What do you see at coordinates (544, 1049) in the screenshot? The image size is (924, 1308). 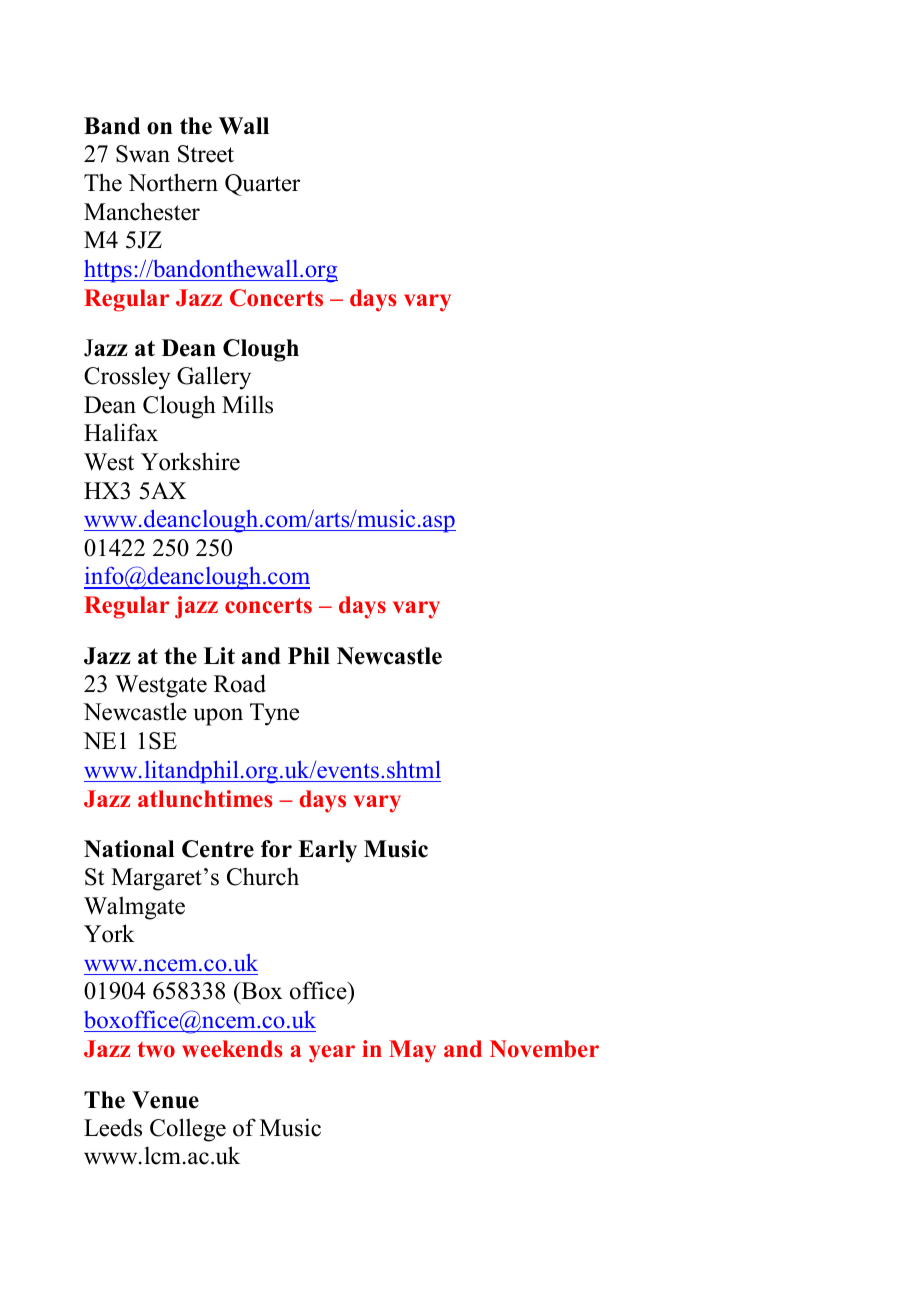 I see `November` at bounding box center [544, 1049].
